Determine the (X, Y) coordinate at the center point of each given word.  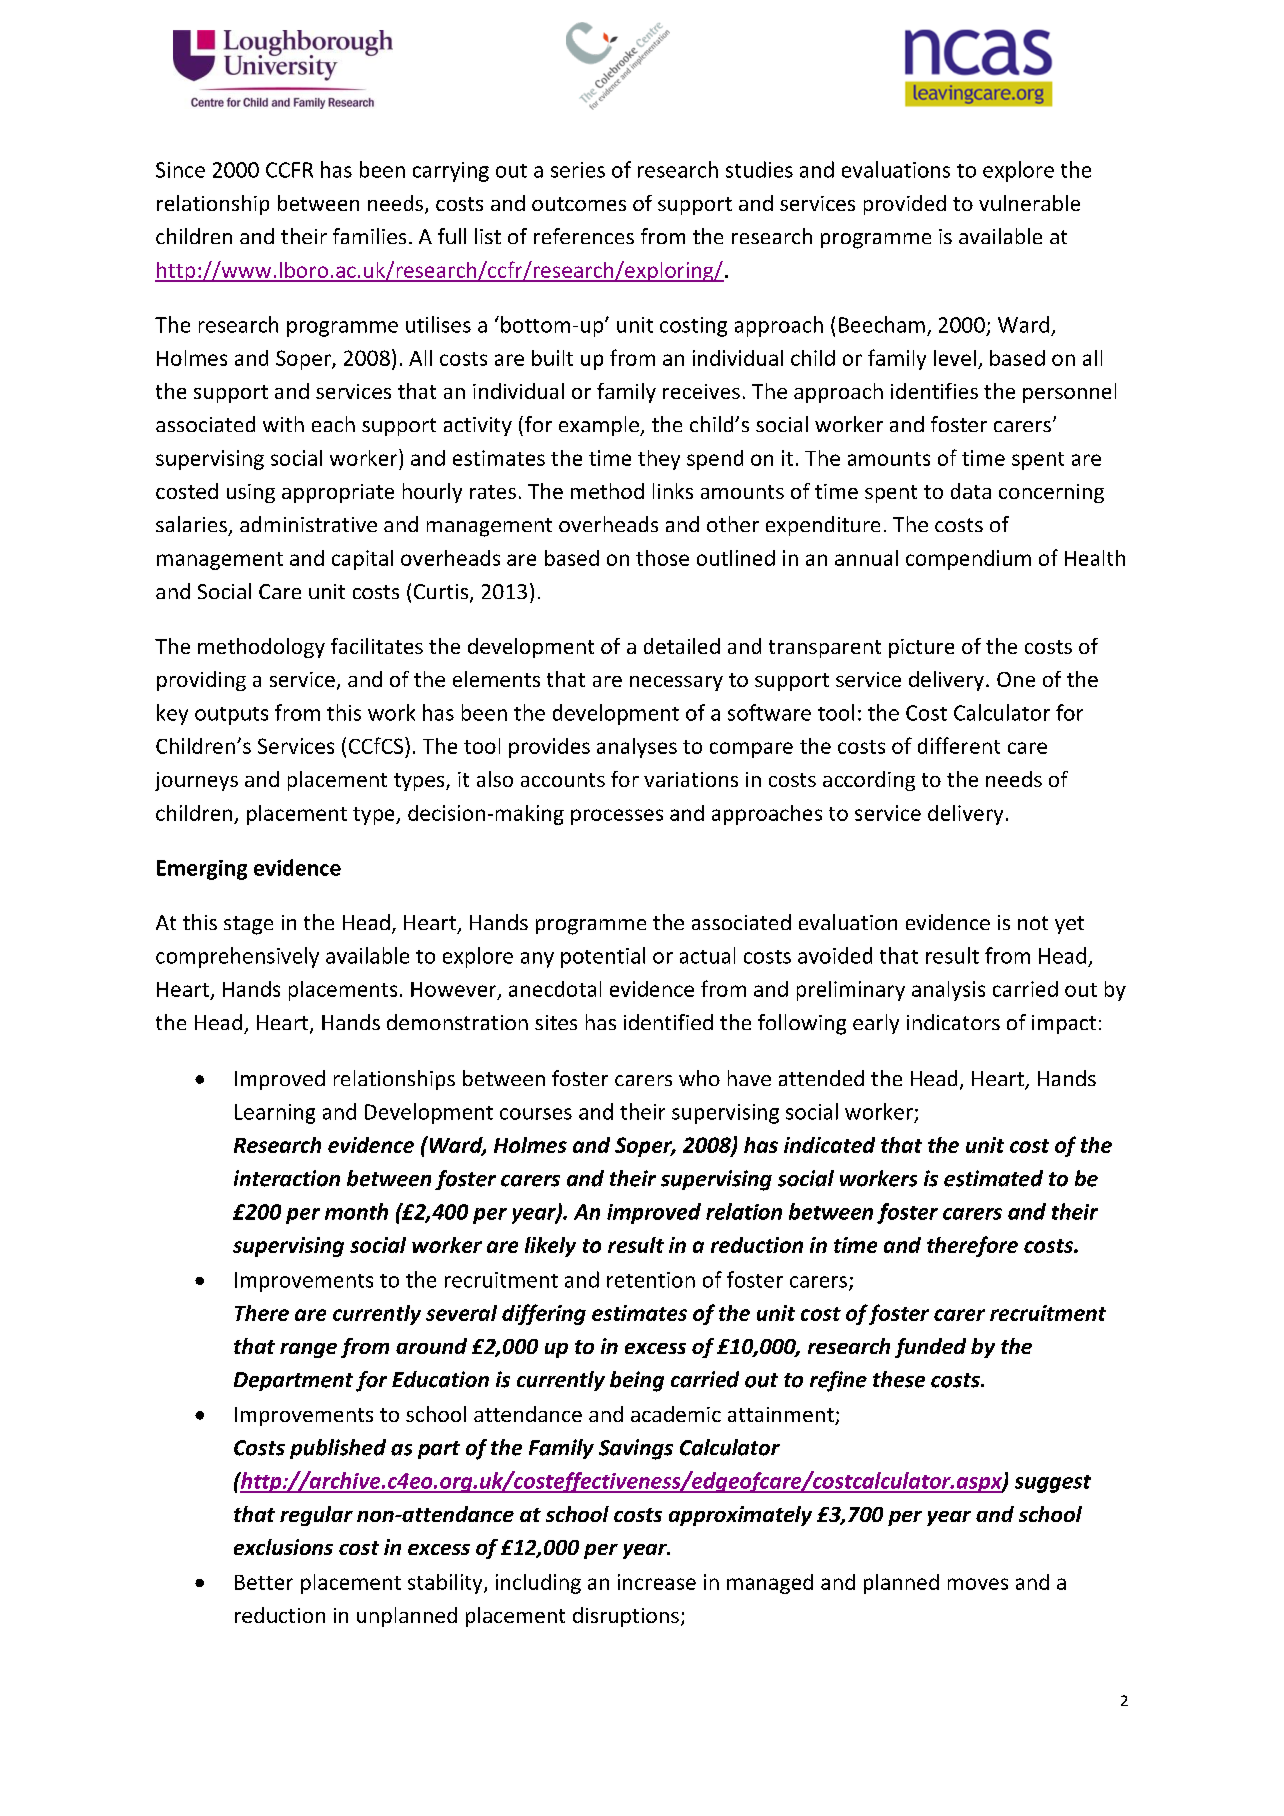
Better (264, 1582)
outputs (231, 716)
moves (978, 1584)
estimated (993, 1178)
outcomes (579, 204)
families (369, 236)
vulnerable (1029, 203)
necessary (676, 683)
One (1016, 679)
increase (657, 1582)
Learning (275, 1114)
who (699, 1078)
